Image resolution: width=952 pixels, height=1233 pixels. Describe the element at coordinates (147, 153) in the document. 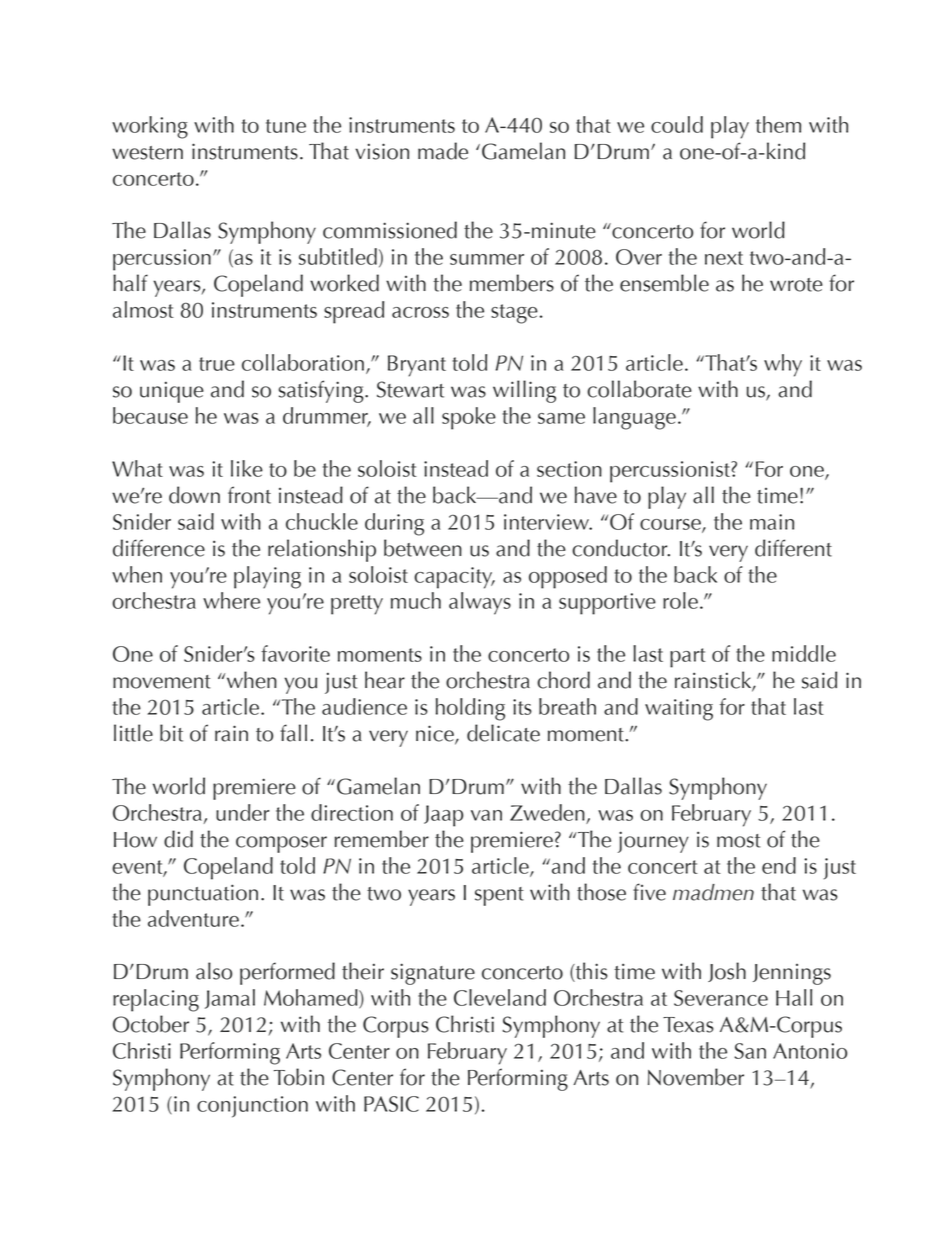

I see `western` at that location.
